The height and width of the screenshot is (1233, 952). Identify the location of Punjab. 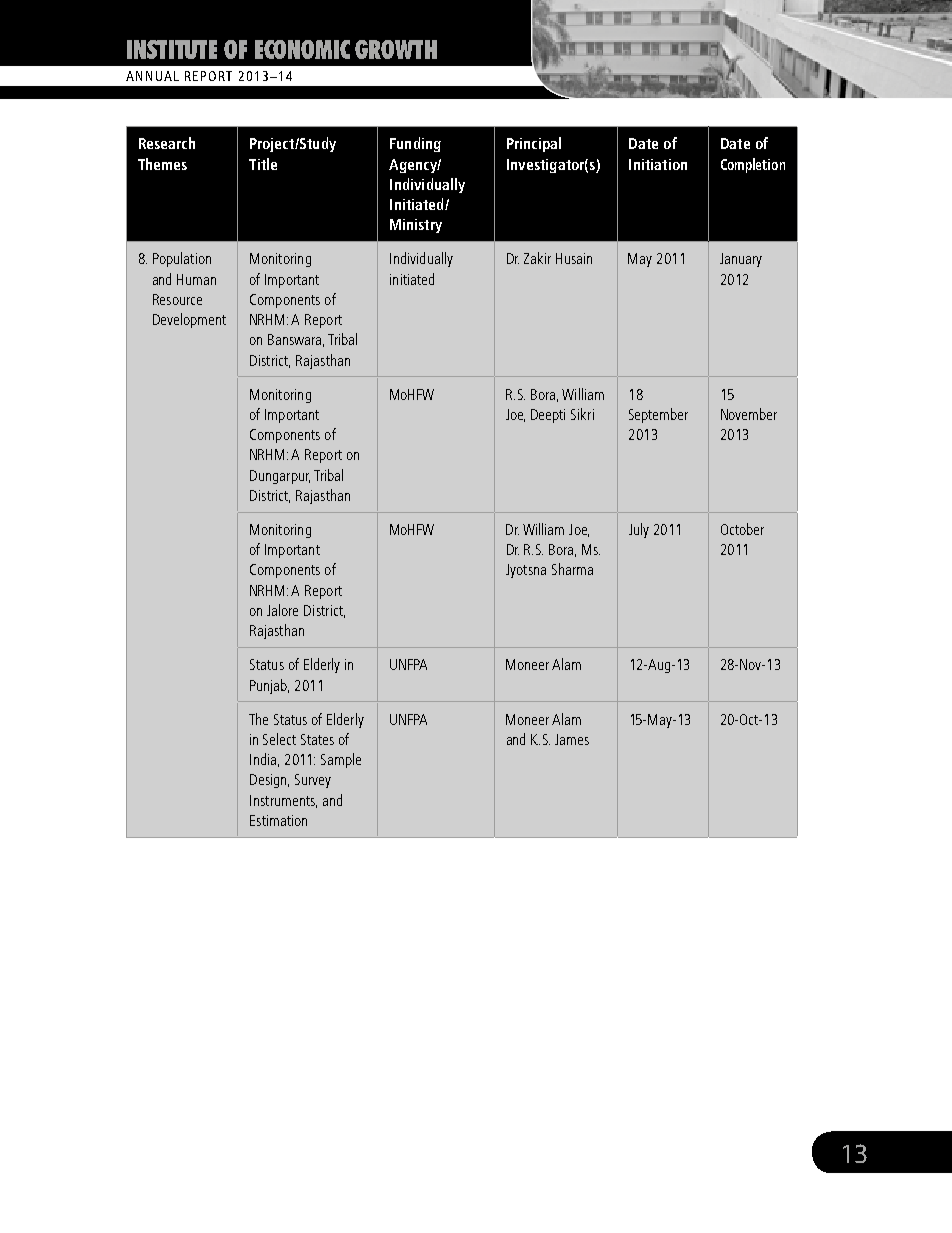
(269, 686).
